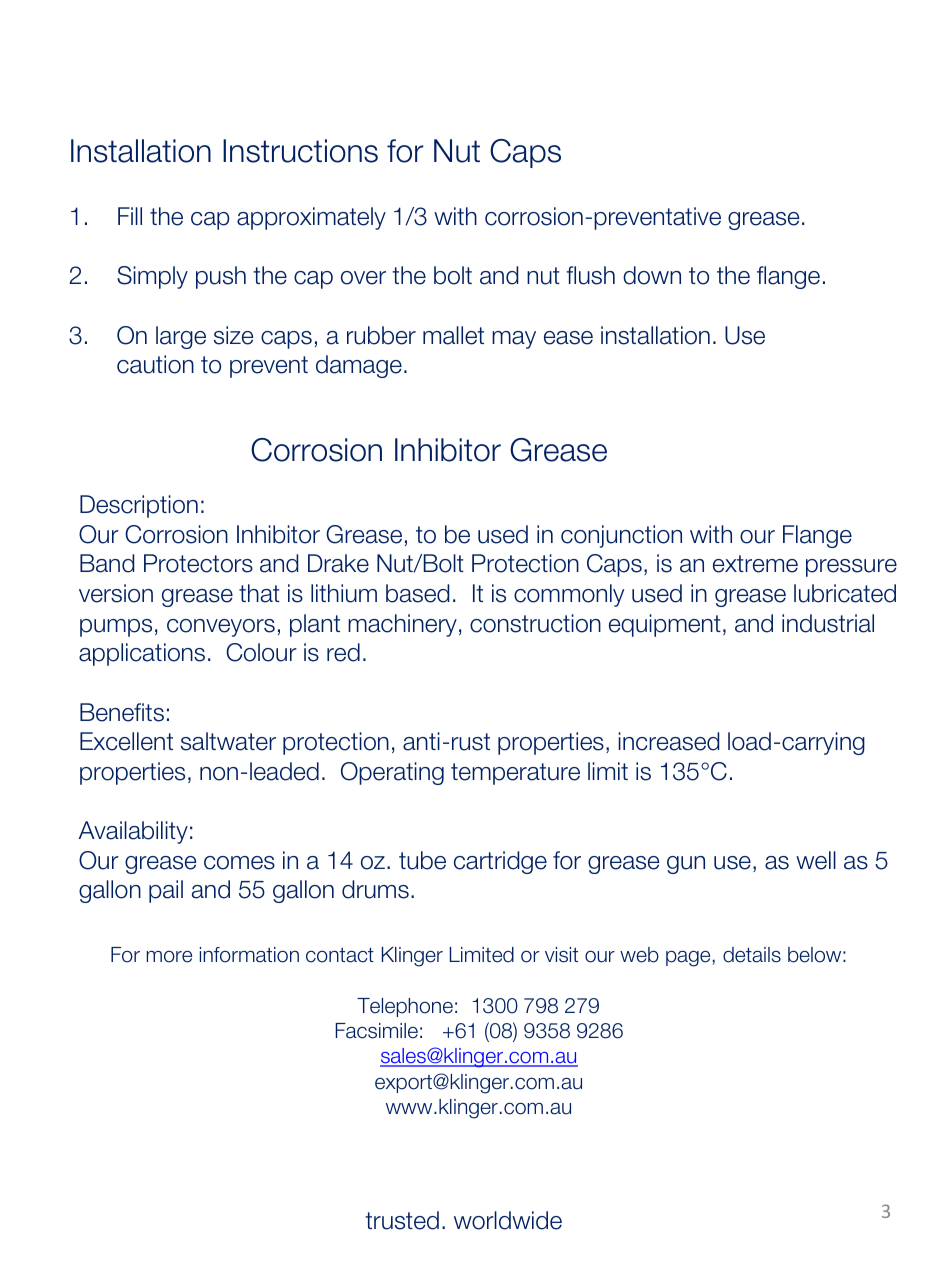 This screenshot has height=1270, width=952. Describe the element at coordinates (130, 216) in the screenshot. I see `Fill` at that location.
